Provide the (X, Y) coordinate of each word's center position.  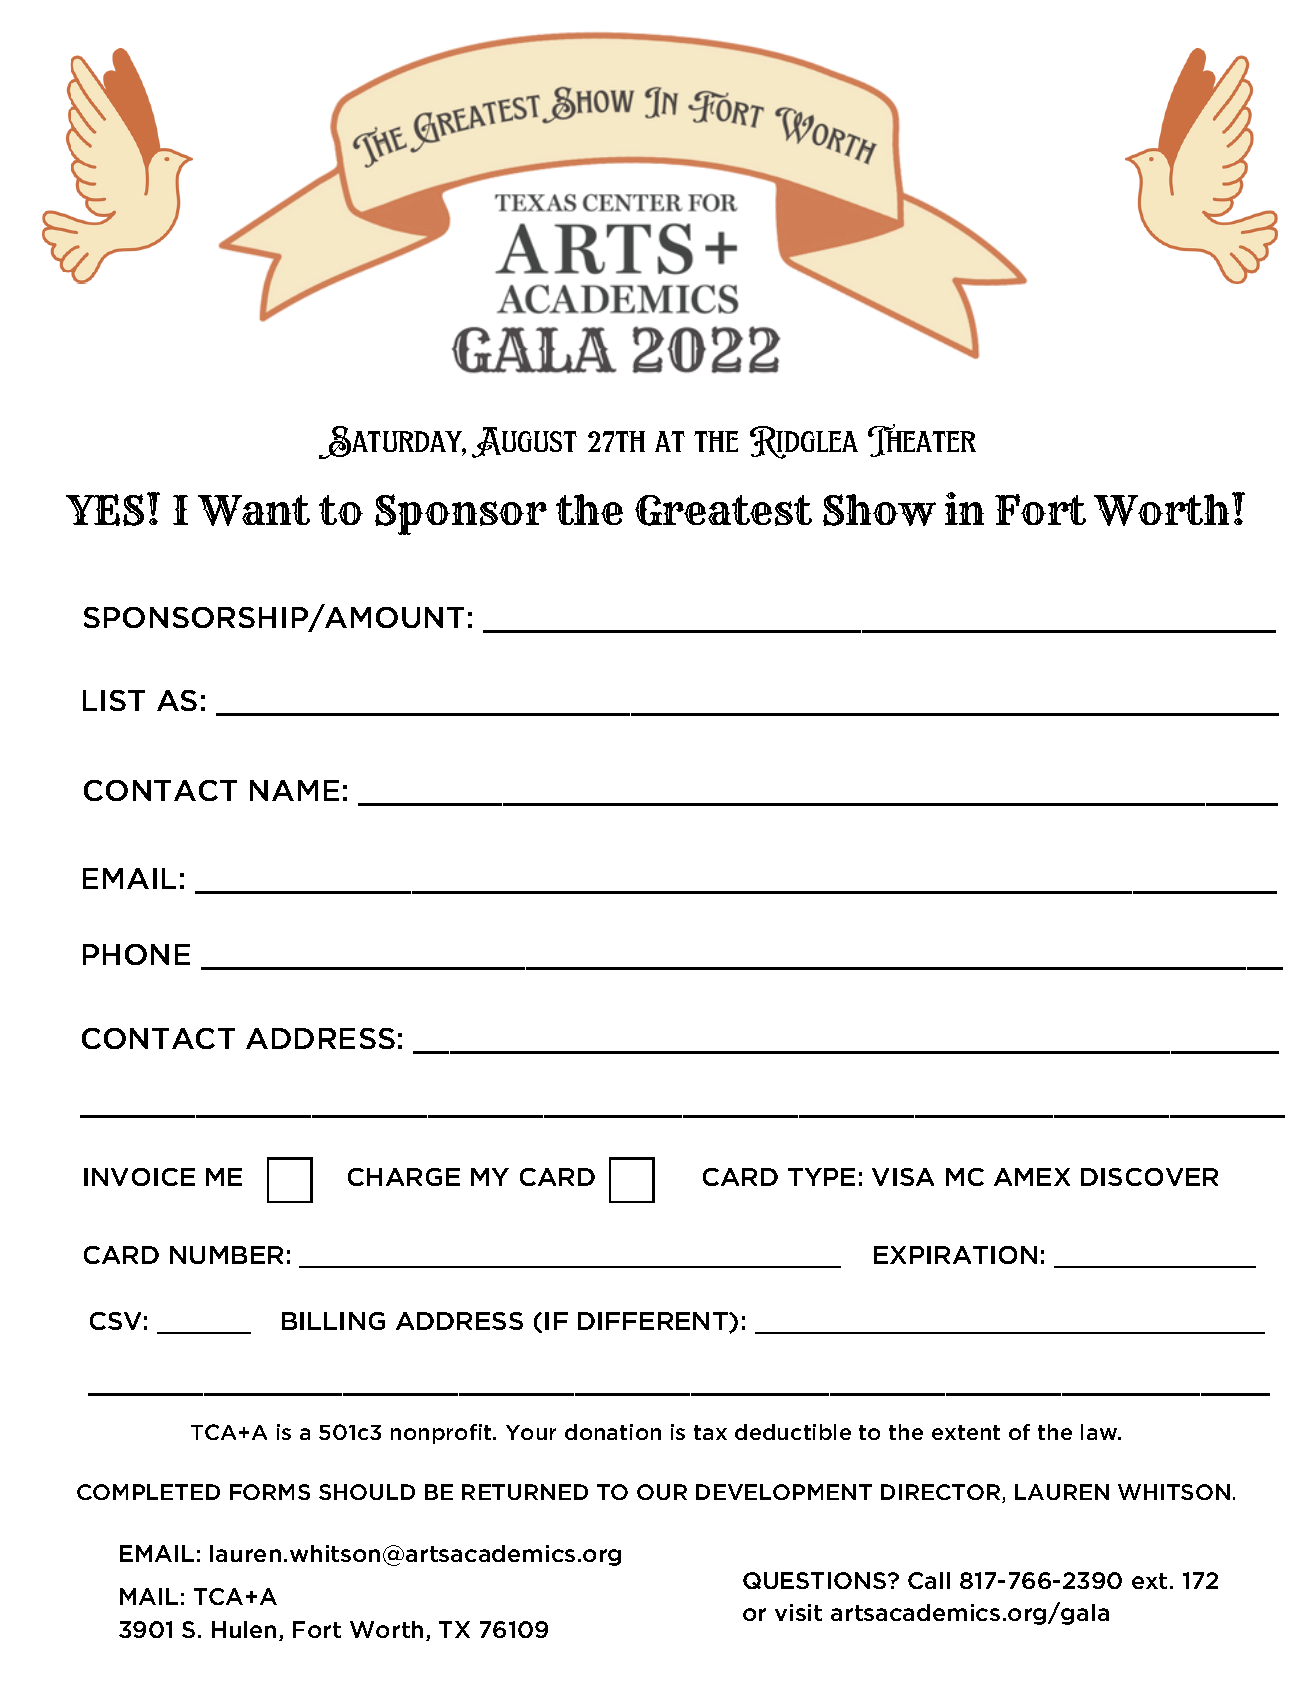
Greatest (723, 510)
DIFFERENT (654, 1322)
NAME (294, 790)
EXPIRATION (955, 1255)
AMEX (1032, 1177)
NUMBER (226, 1255)
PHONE (136, 954)
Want (254, 510)
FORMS (270, 1492)
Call (929, 1580)
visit (798, 1612)
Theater (922, 440)
